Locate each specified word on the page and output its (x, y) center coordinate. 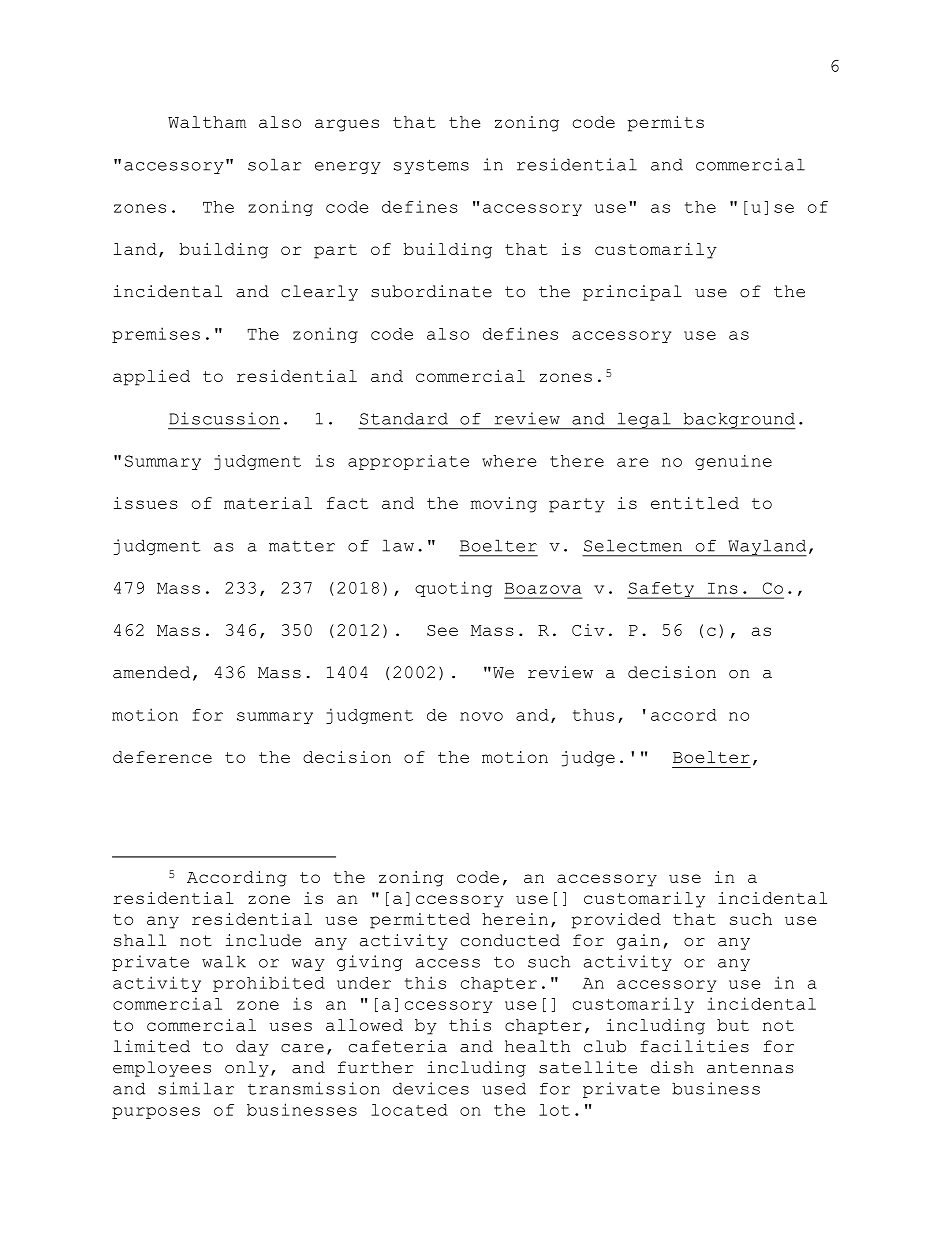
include (263, 940)
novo (481, 716)
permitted (420, 921)
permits (666, 124)
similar (196, 1088)
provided (616, 921)
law (398, 545)
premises (156, 335)
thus (593, 715)
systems (431, 166)
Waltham (207, 122)
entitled (695, 503)
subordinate (431, 291)
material (268, 503)
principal (632, 293)
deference (162, 757)
